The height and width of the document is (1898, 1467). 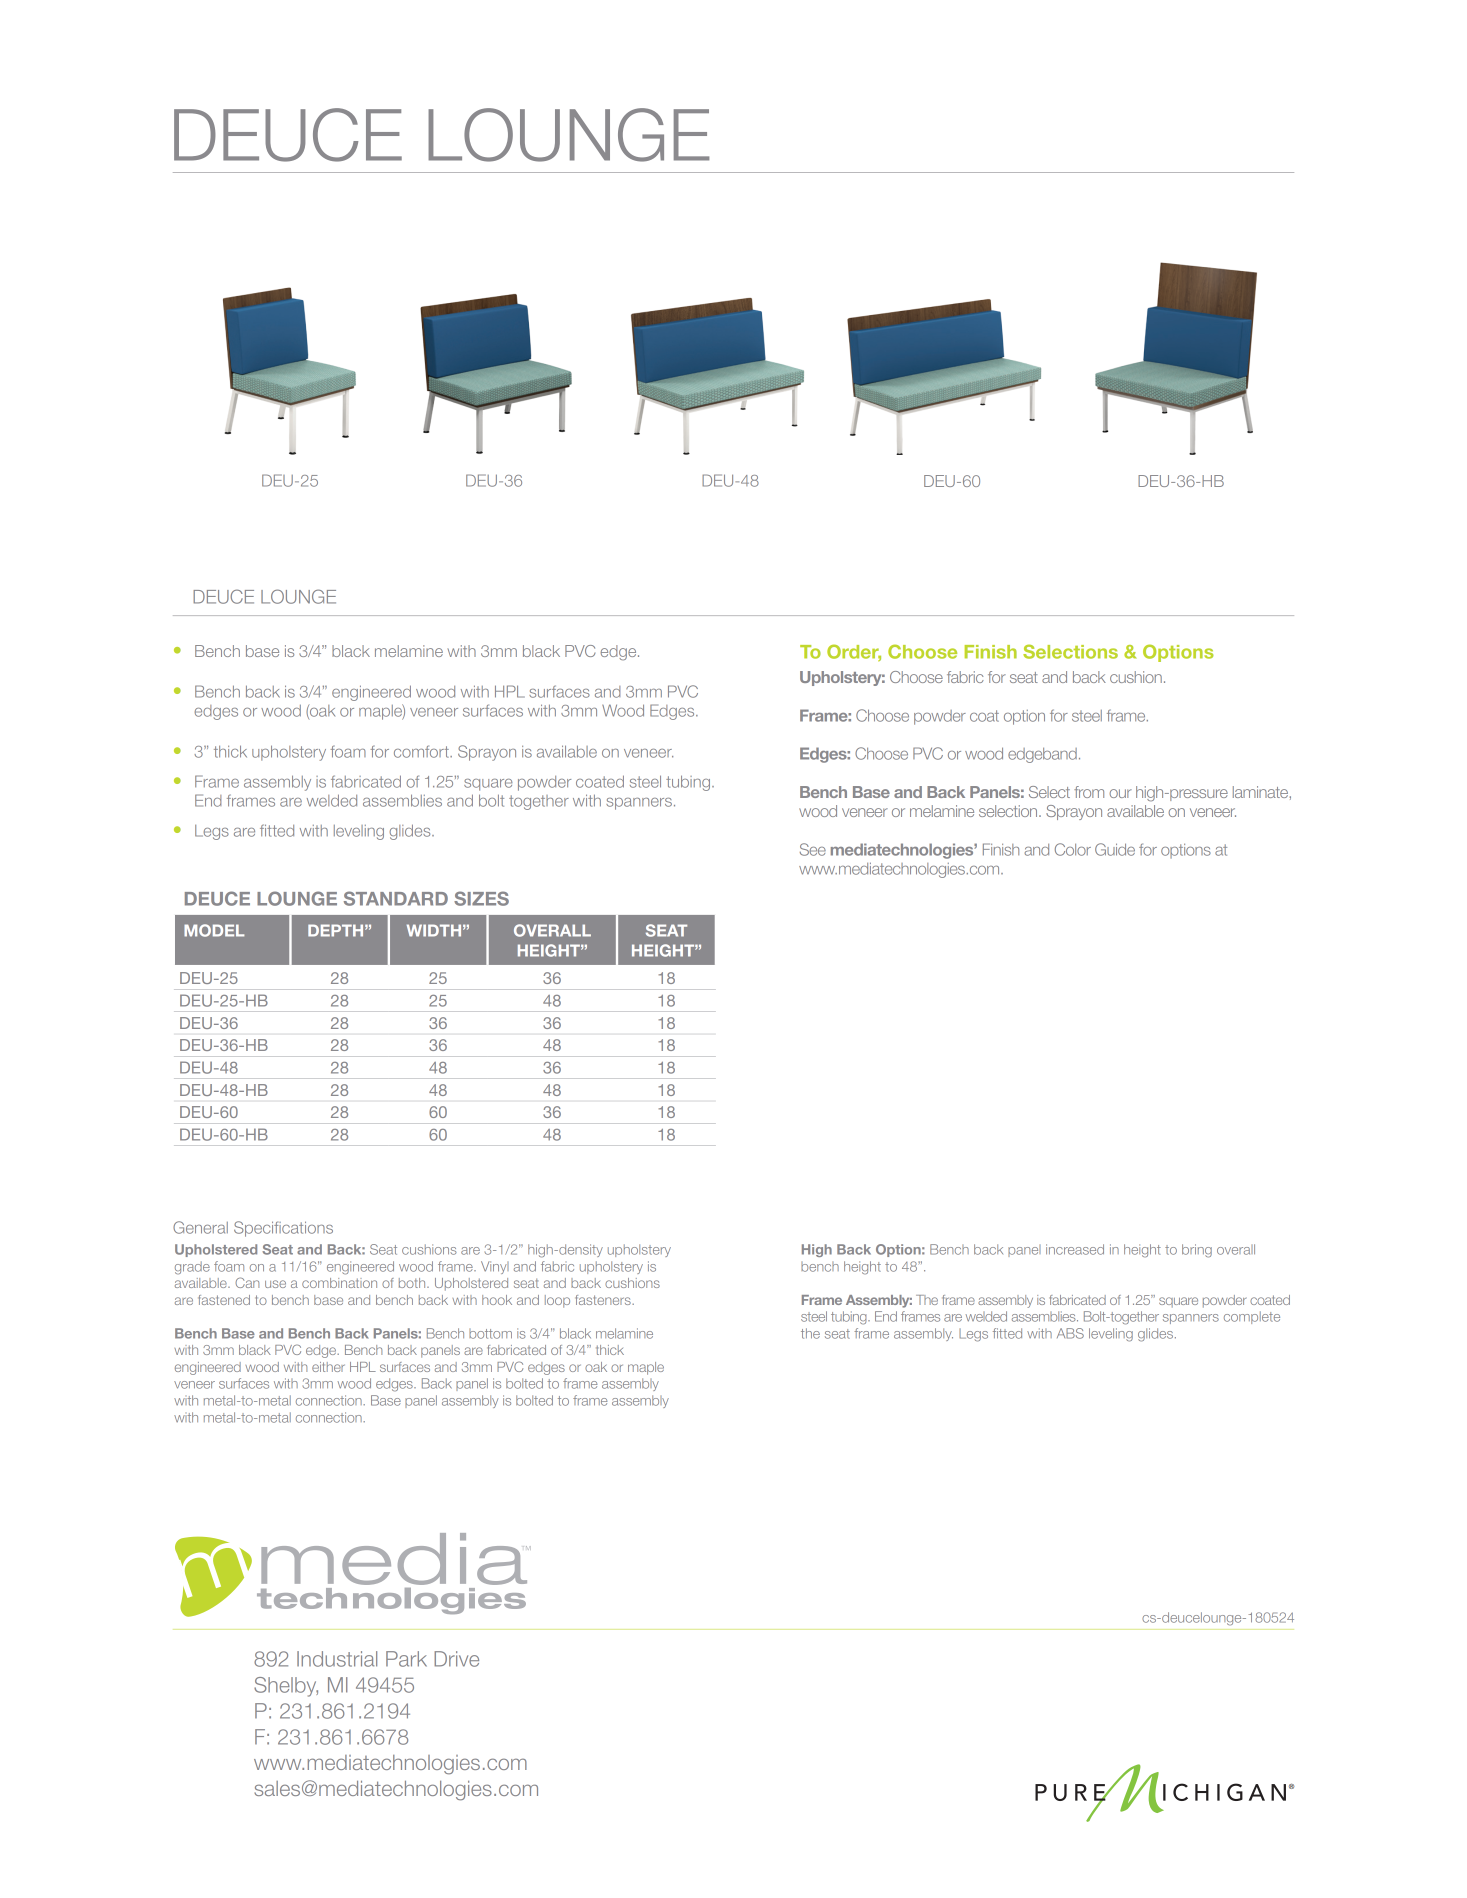 What do you see at coordinates (1120, 793) in the document?
I see `our` at bounding box center [1120, 793].
